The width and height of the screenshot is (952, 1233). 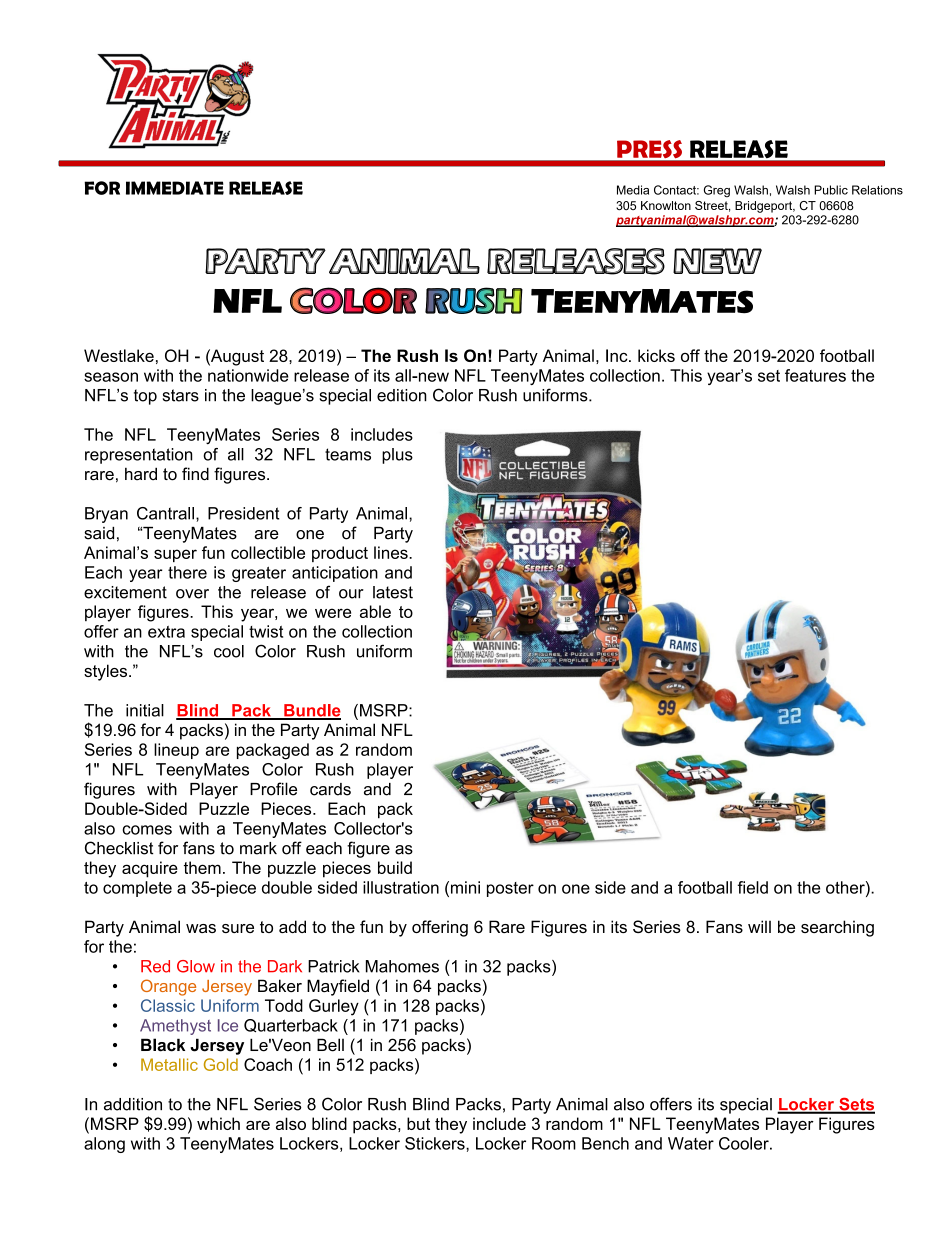 What do you see at coordinates (393, 592) in the screenshot?
I see `latest` at bounding box center [393, 592].
